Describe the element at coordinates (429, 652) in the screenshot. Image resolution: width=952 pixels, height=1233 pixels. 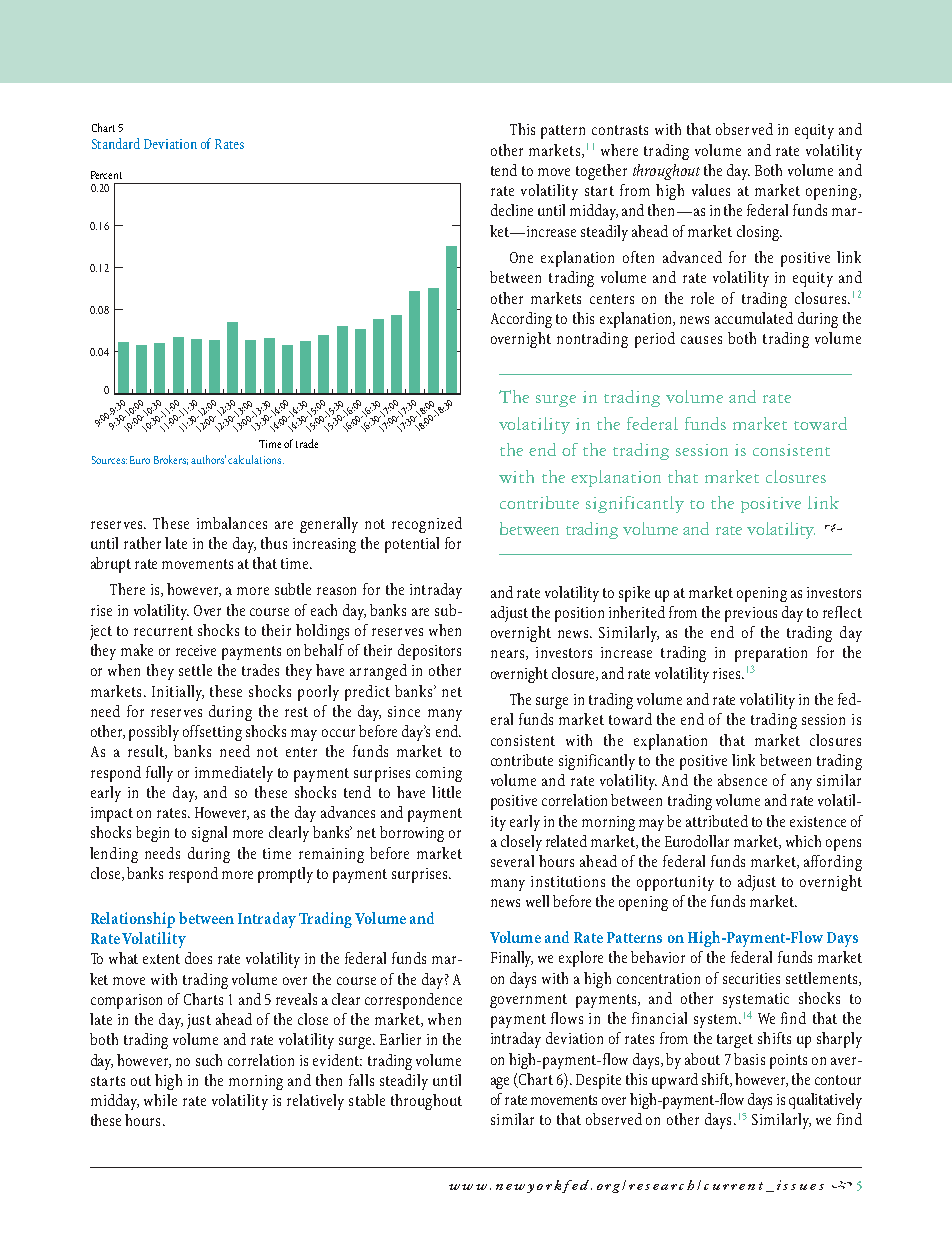
I see `depositors` at that location.
